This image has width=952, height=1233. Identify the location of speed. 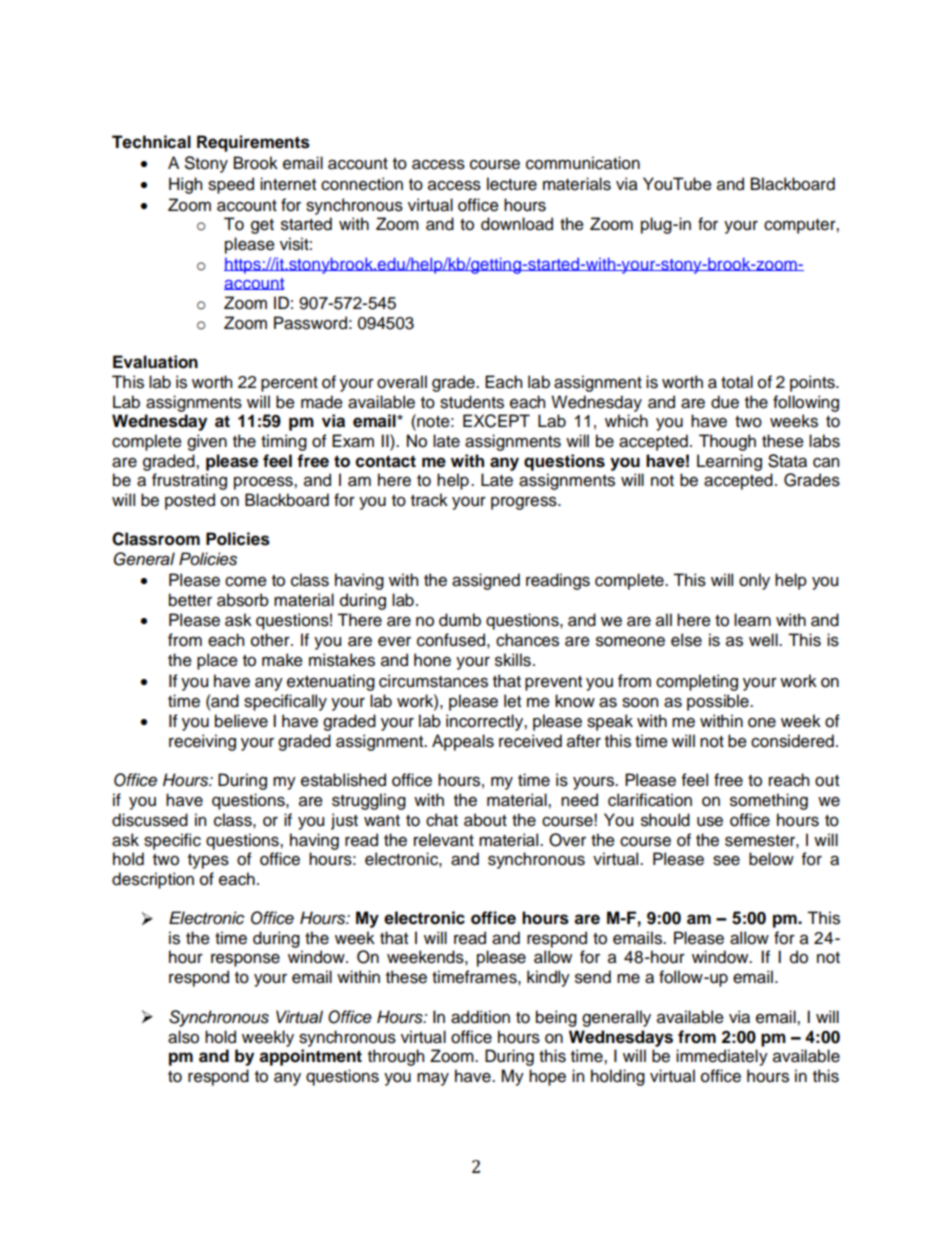
(231, 185).
